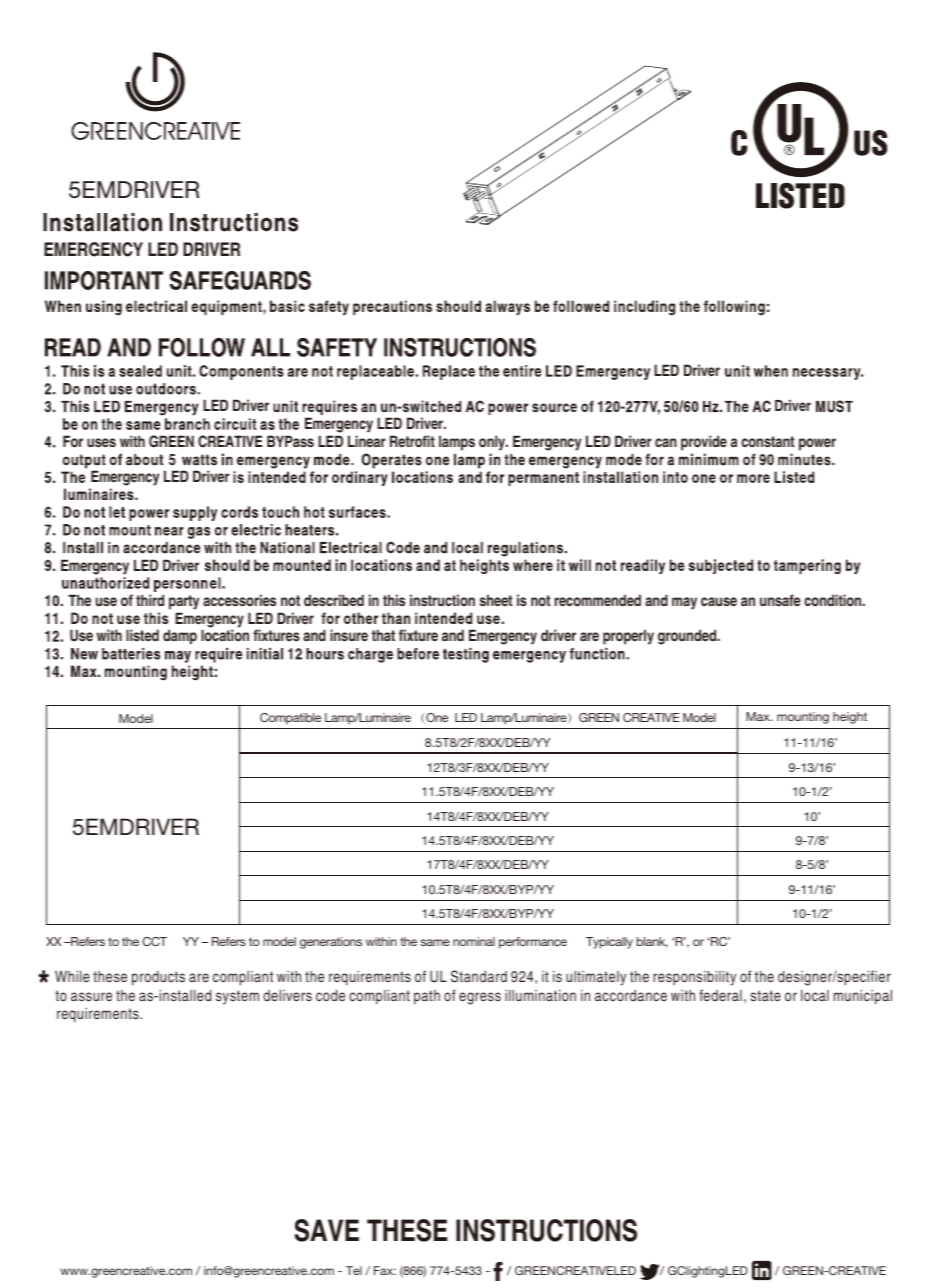 The height and width of the image is (1288, 932). I want to click on egress, so click(480, 998).
